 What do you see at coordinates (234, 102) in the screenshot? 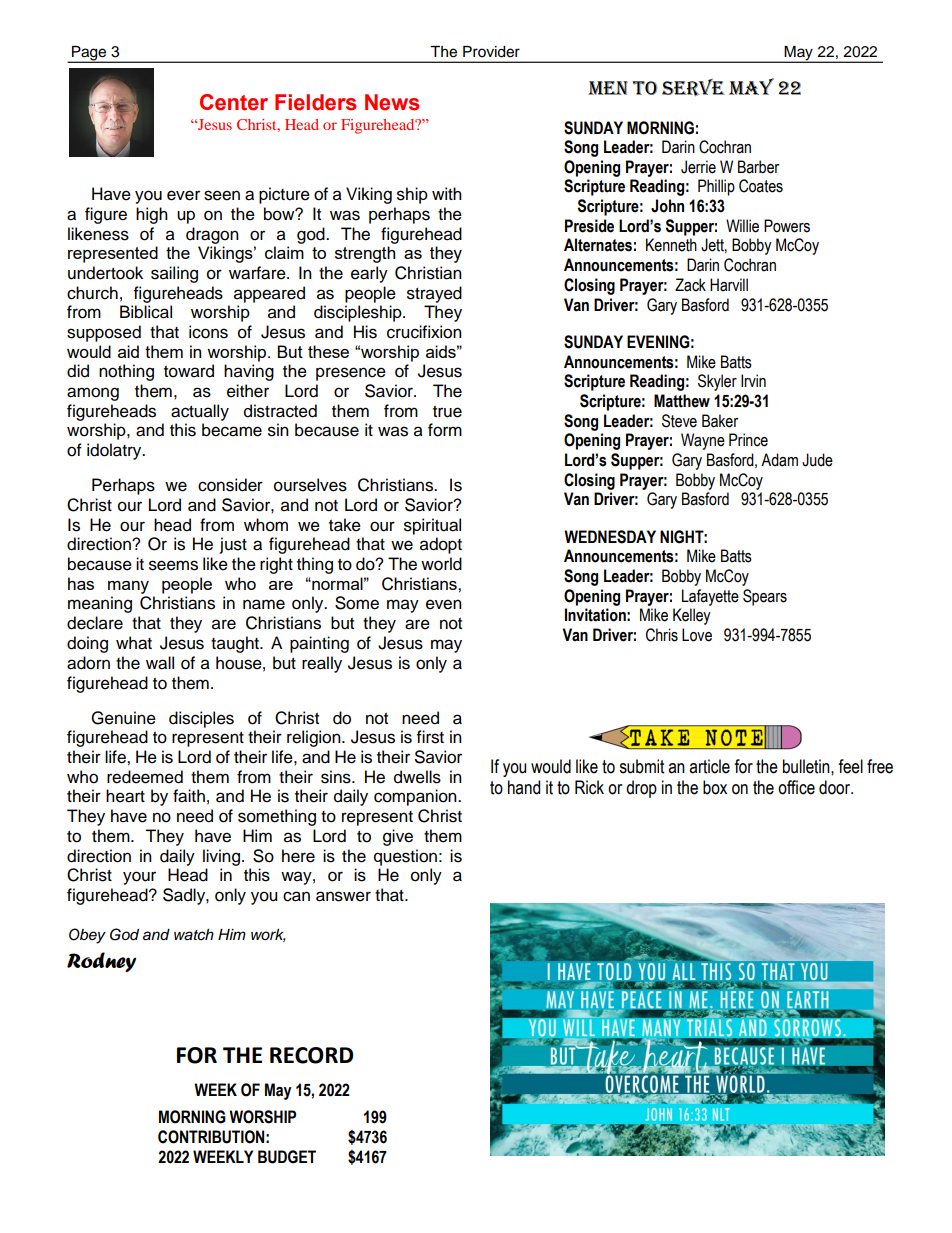
I see `Center` at bounding box center [234, 102].
